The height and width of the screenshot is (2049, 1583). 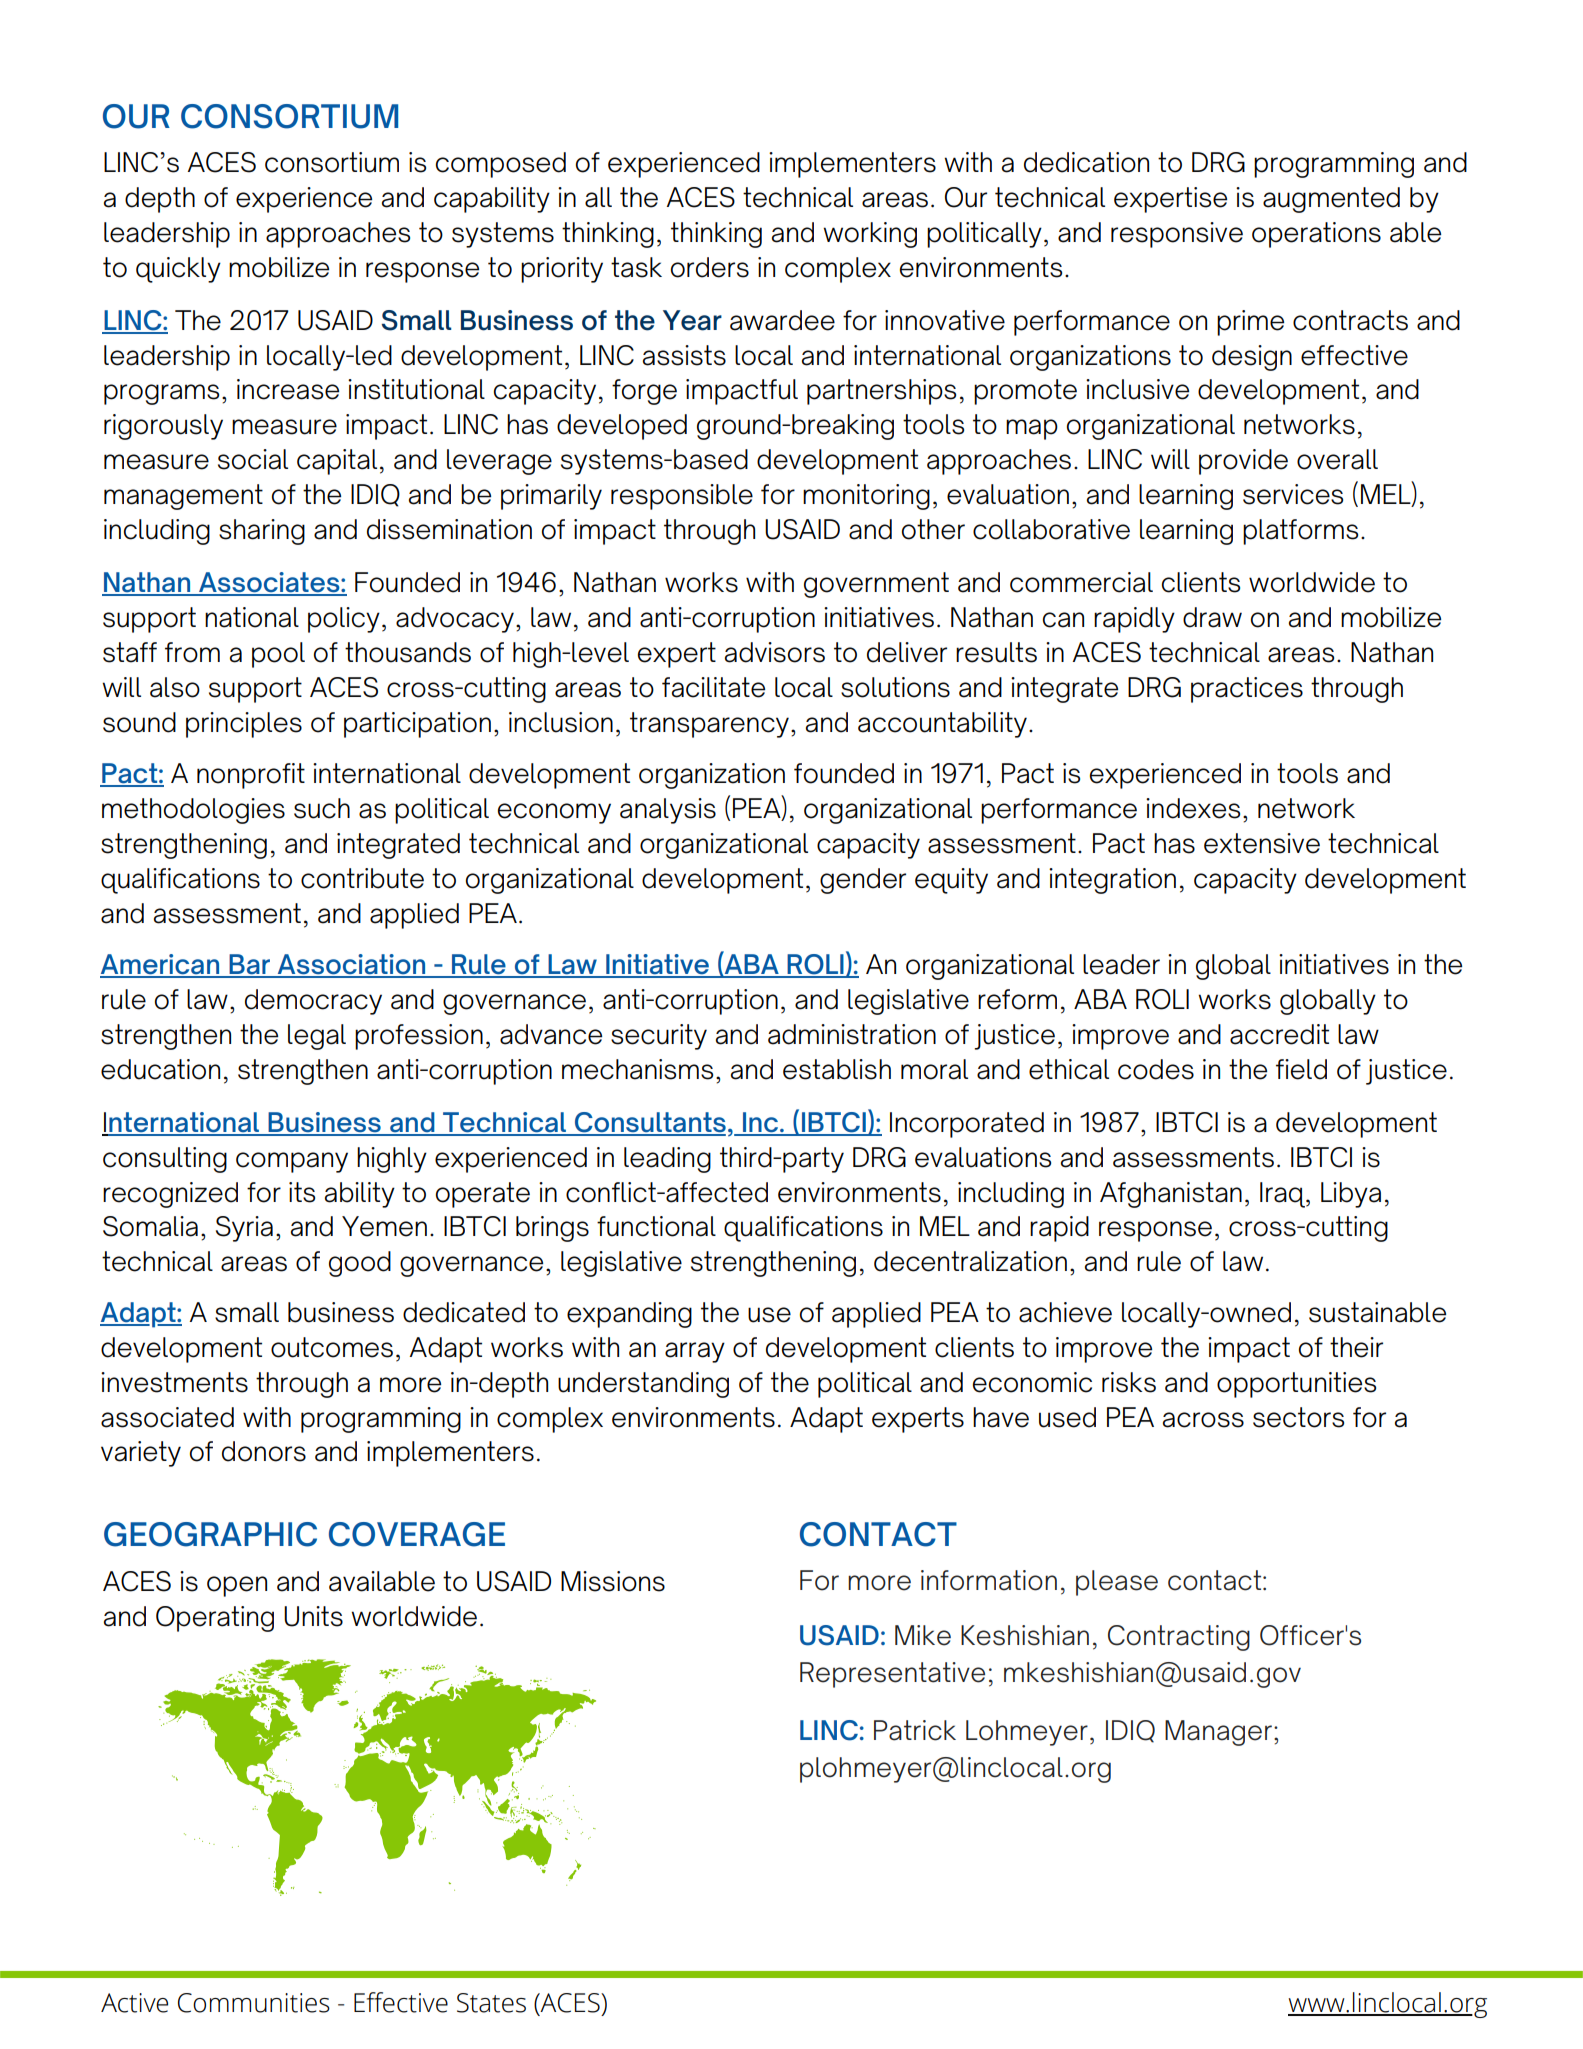 I want to click on draw, so click(x=1212, y=617).
